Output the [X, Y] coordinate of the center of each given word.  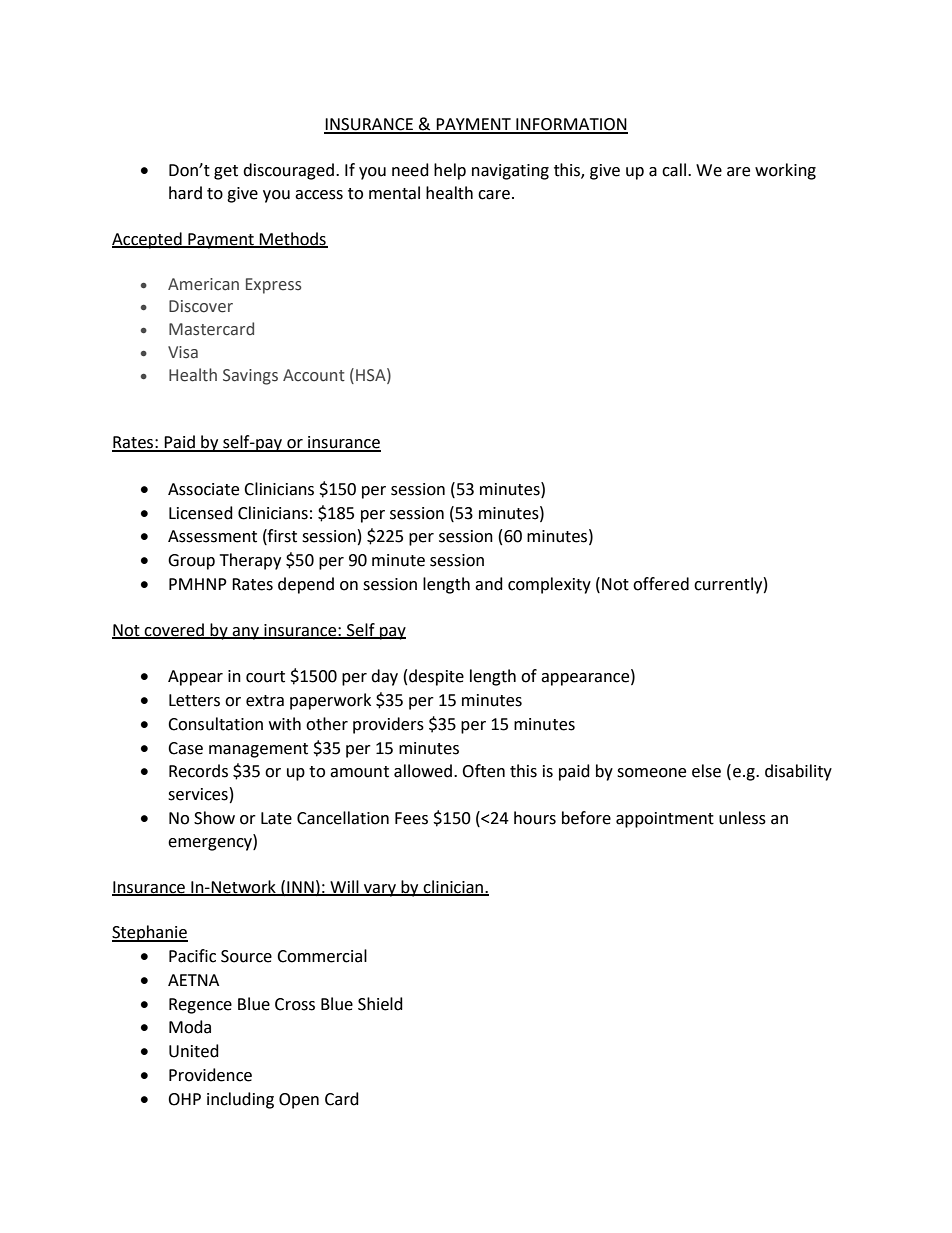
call [674, 170]
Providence [210, 1075]
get [226, 172]
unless [742, 818]
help [450, 171]
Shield [380, 1004]
